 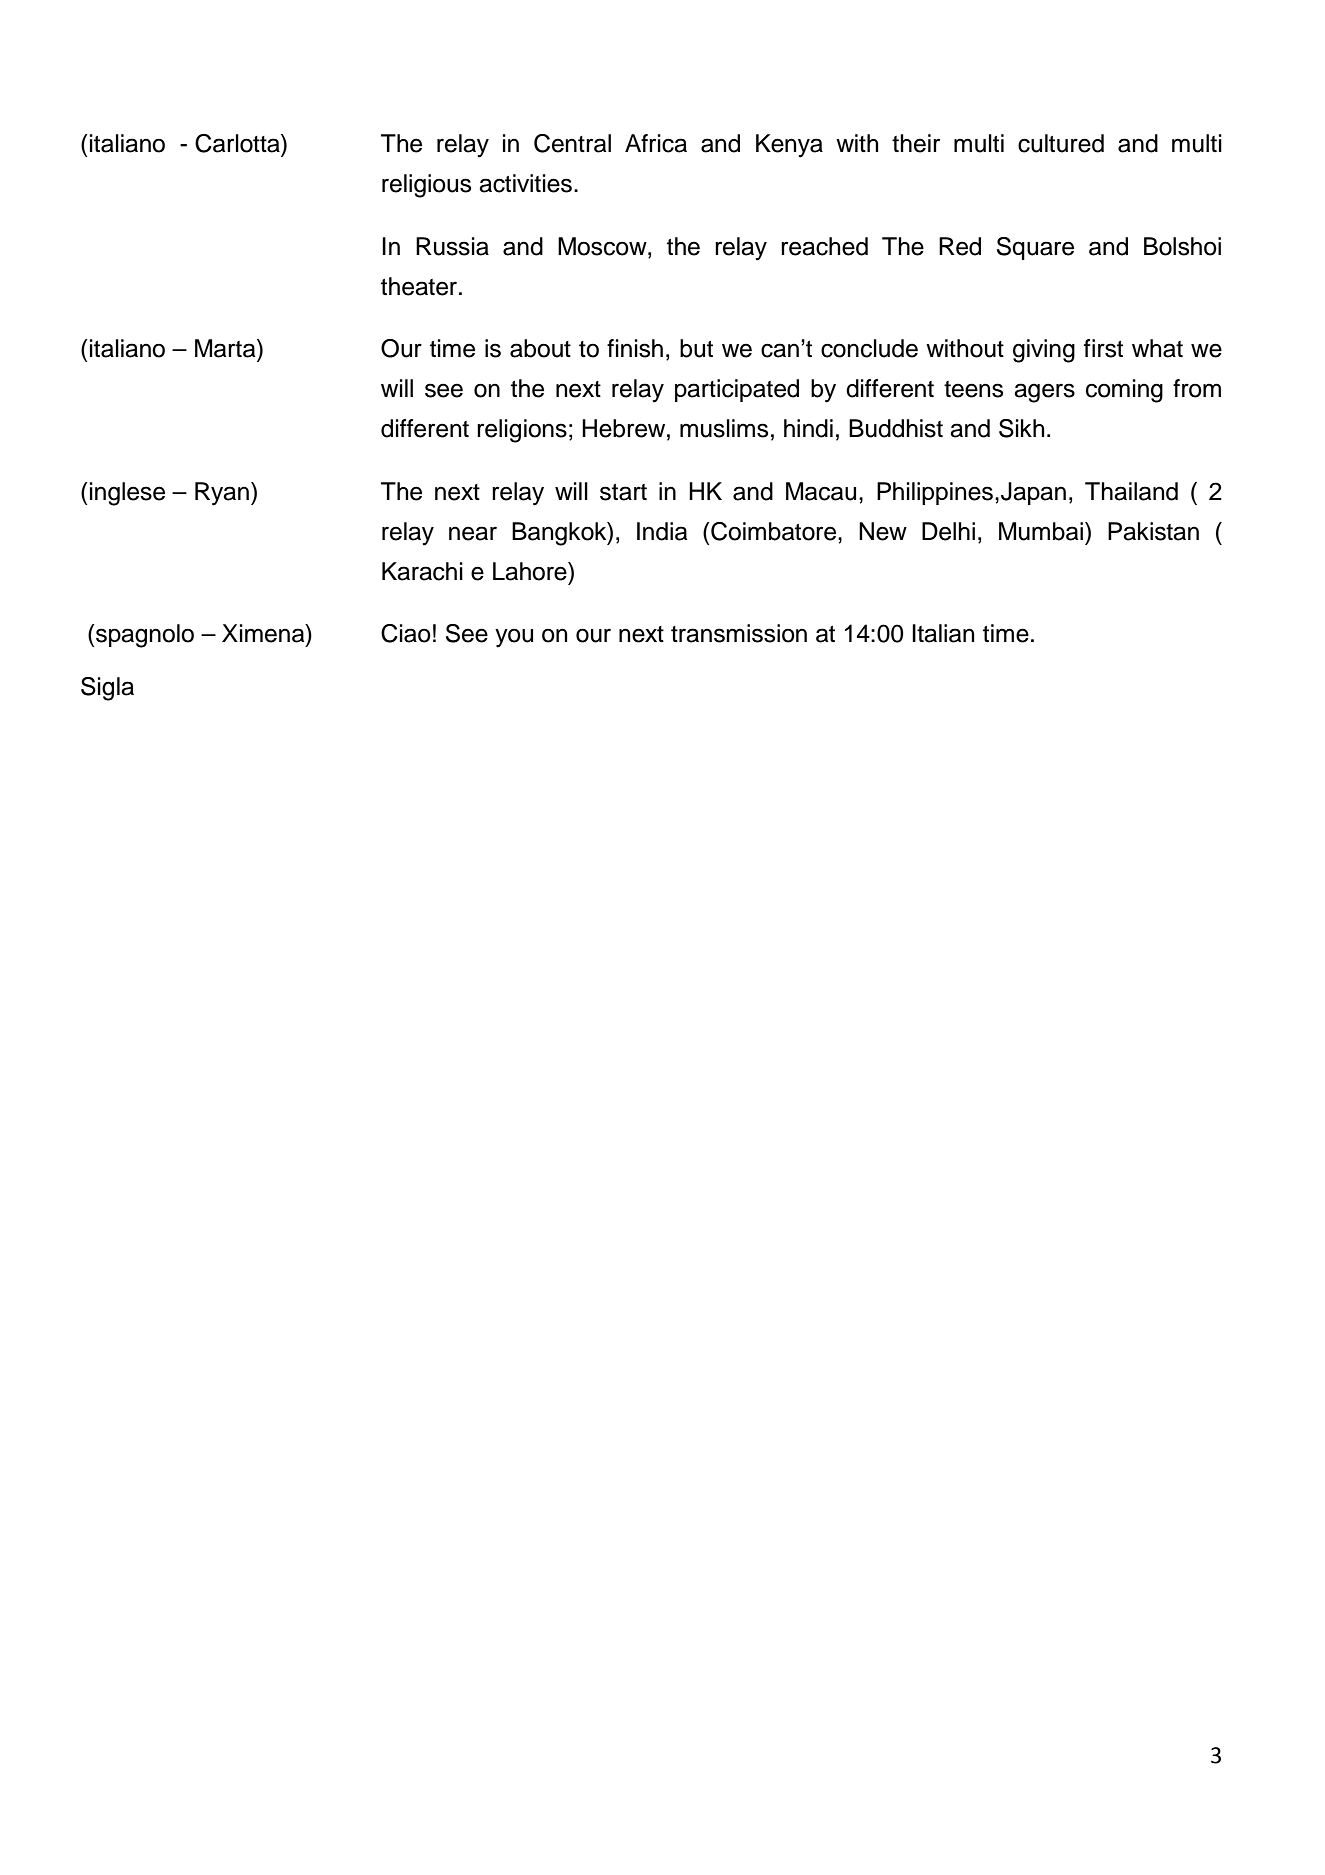 What do you see at coordinates (238, 143) in the screenshot?
I see `Carlotta` at bounding box center [238, 143].
